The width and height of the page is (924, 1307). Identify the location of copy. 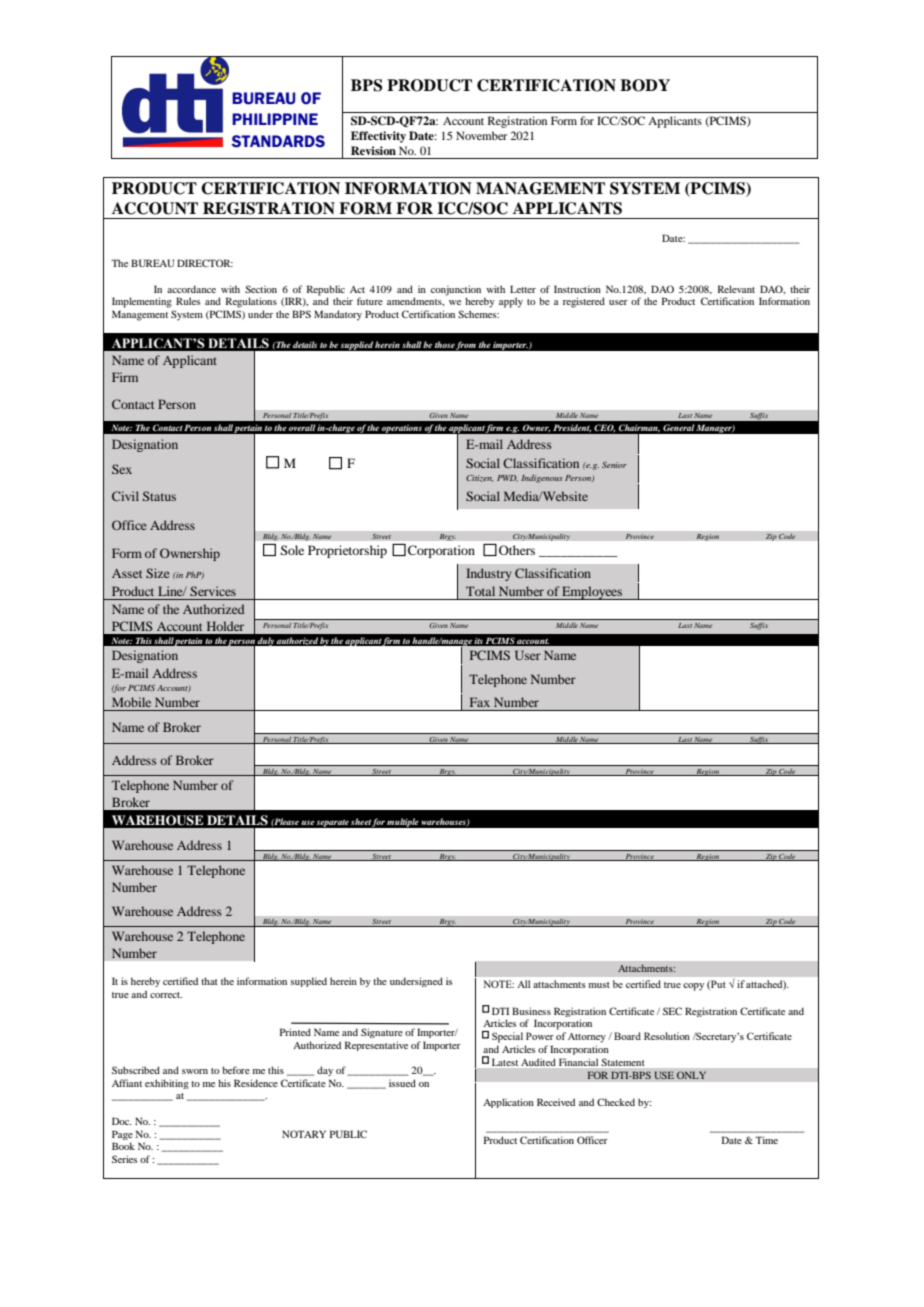
(693, 987).
